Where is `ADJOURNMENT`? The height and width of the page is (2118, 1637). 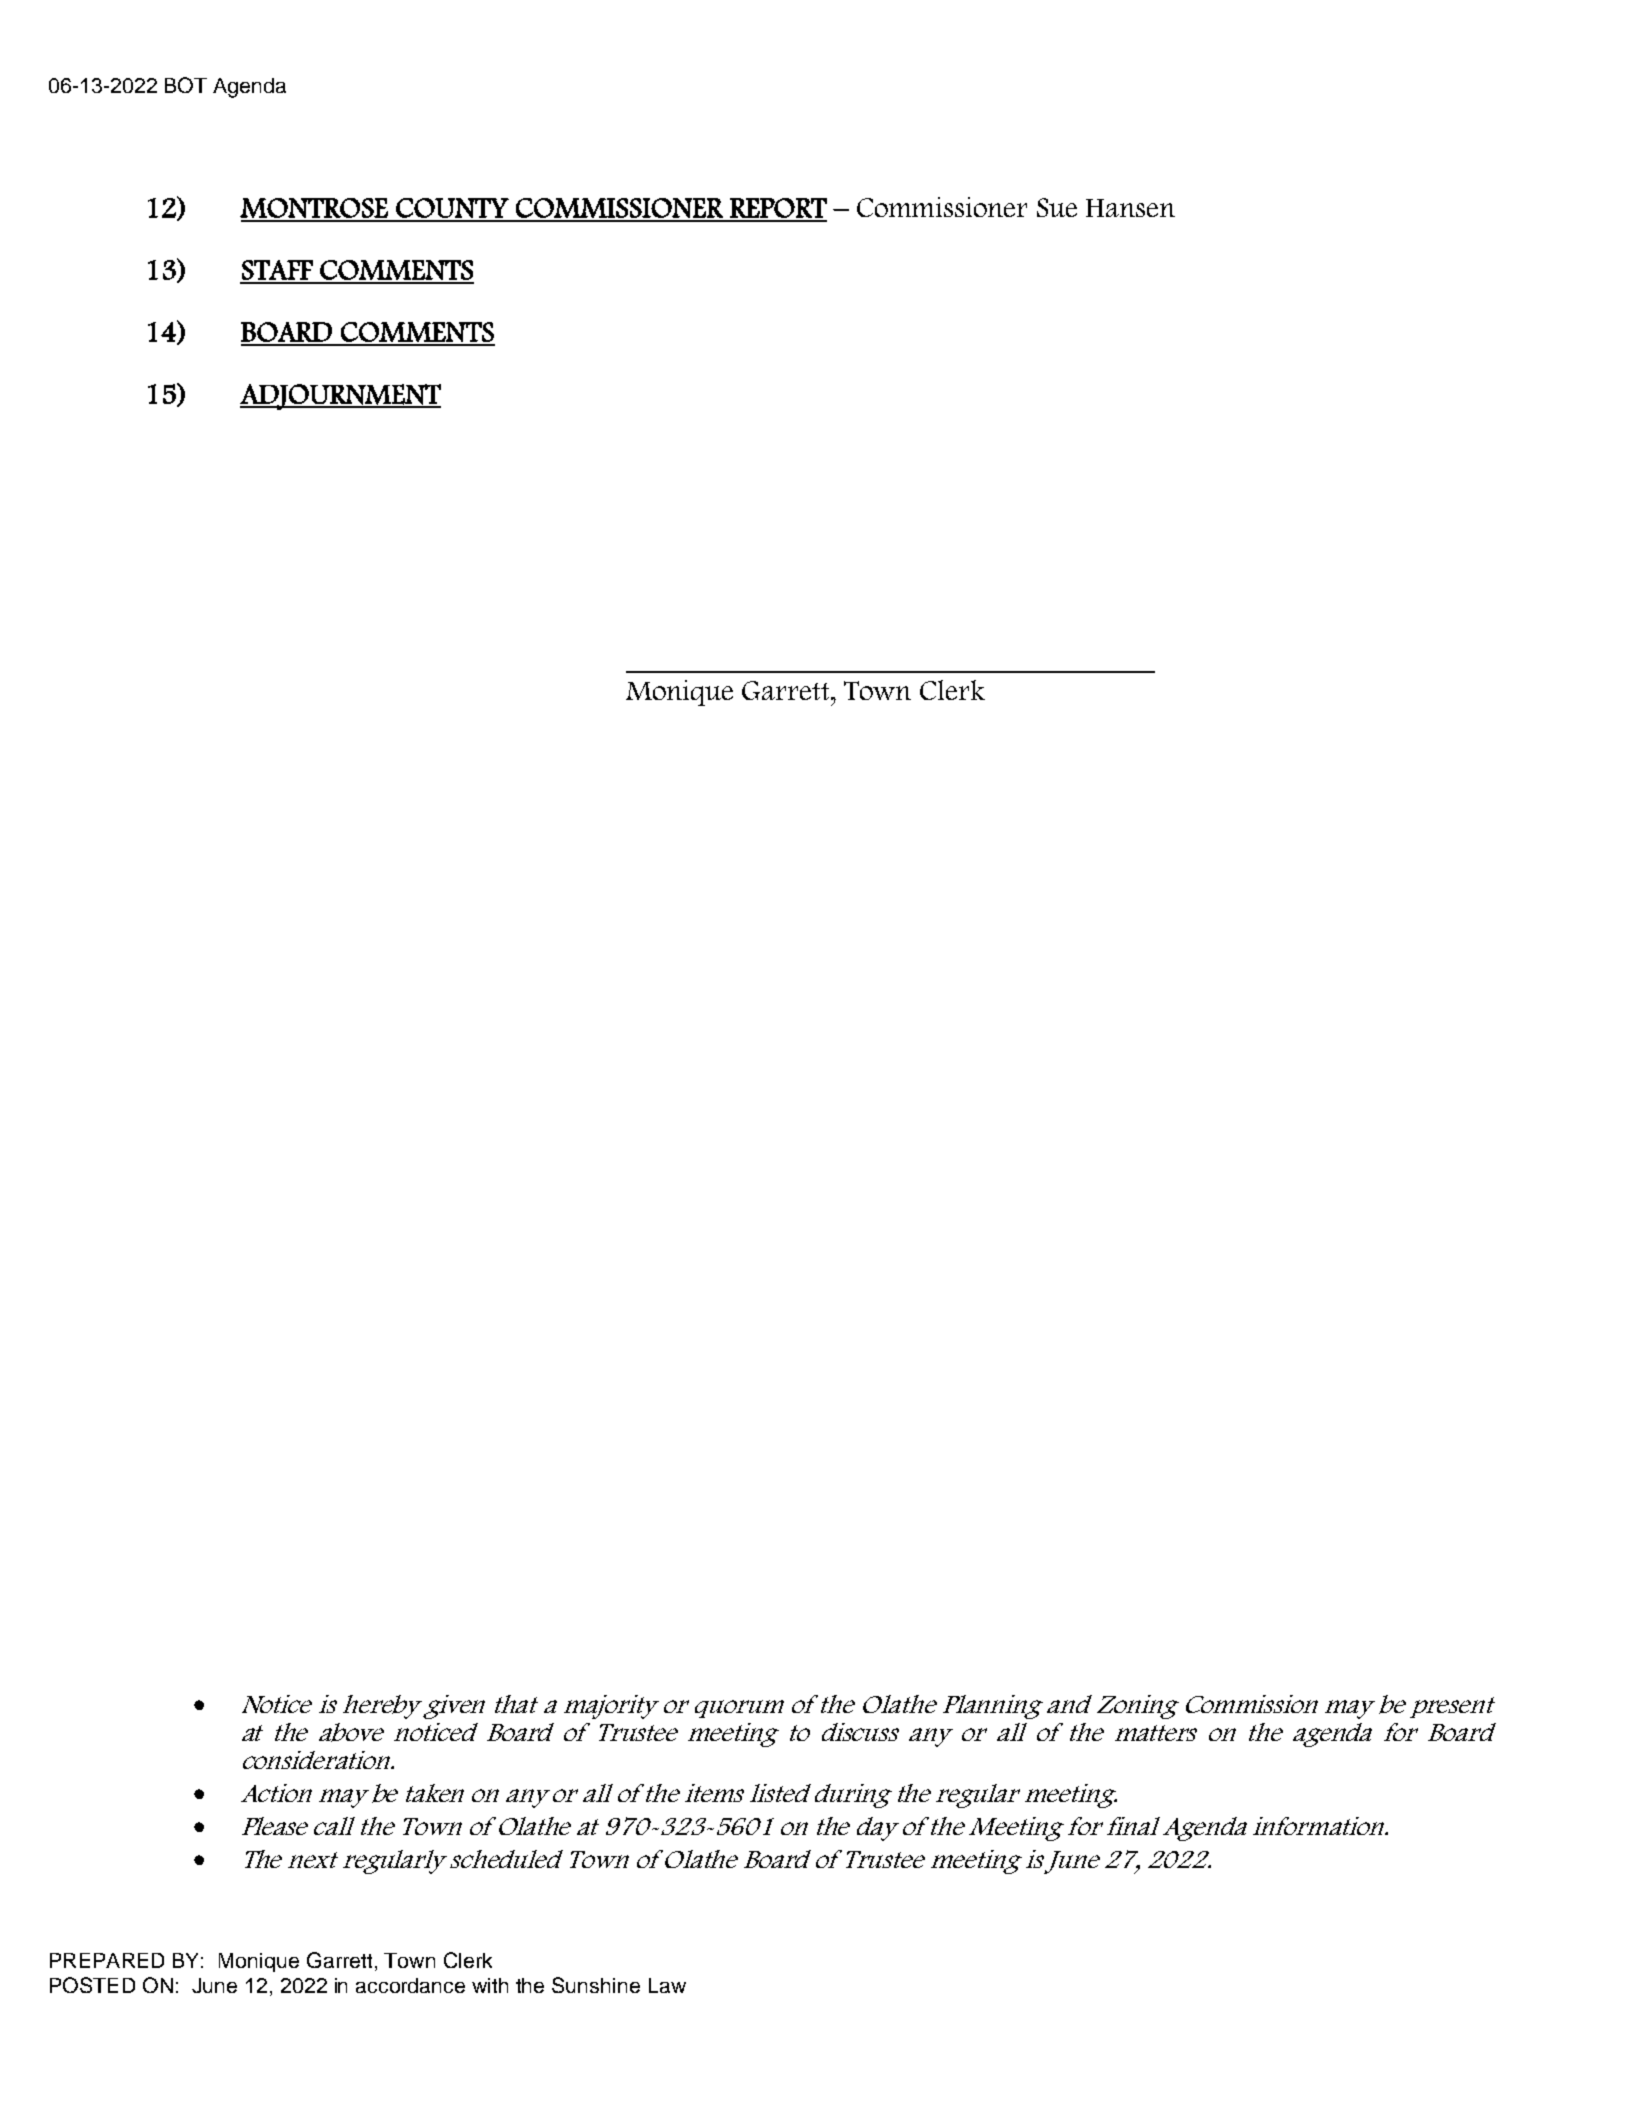
ADJOURNMENT is located at coordinates (340, 397).
